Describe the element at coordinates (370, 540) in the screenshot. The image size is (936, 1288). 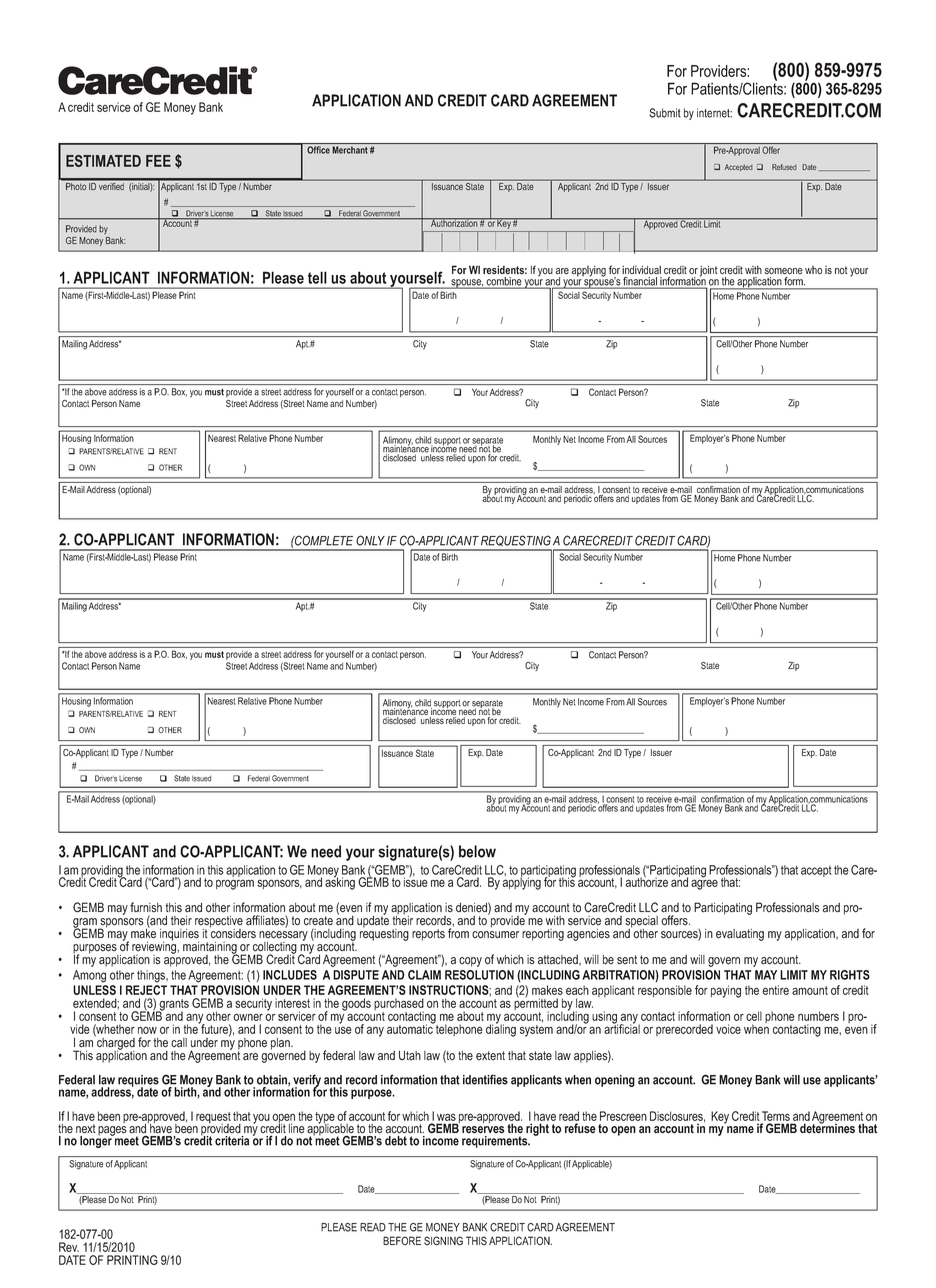
I see `ONLY` at that location.
